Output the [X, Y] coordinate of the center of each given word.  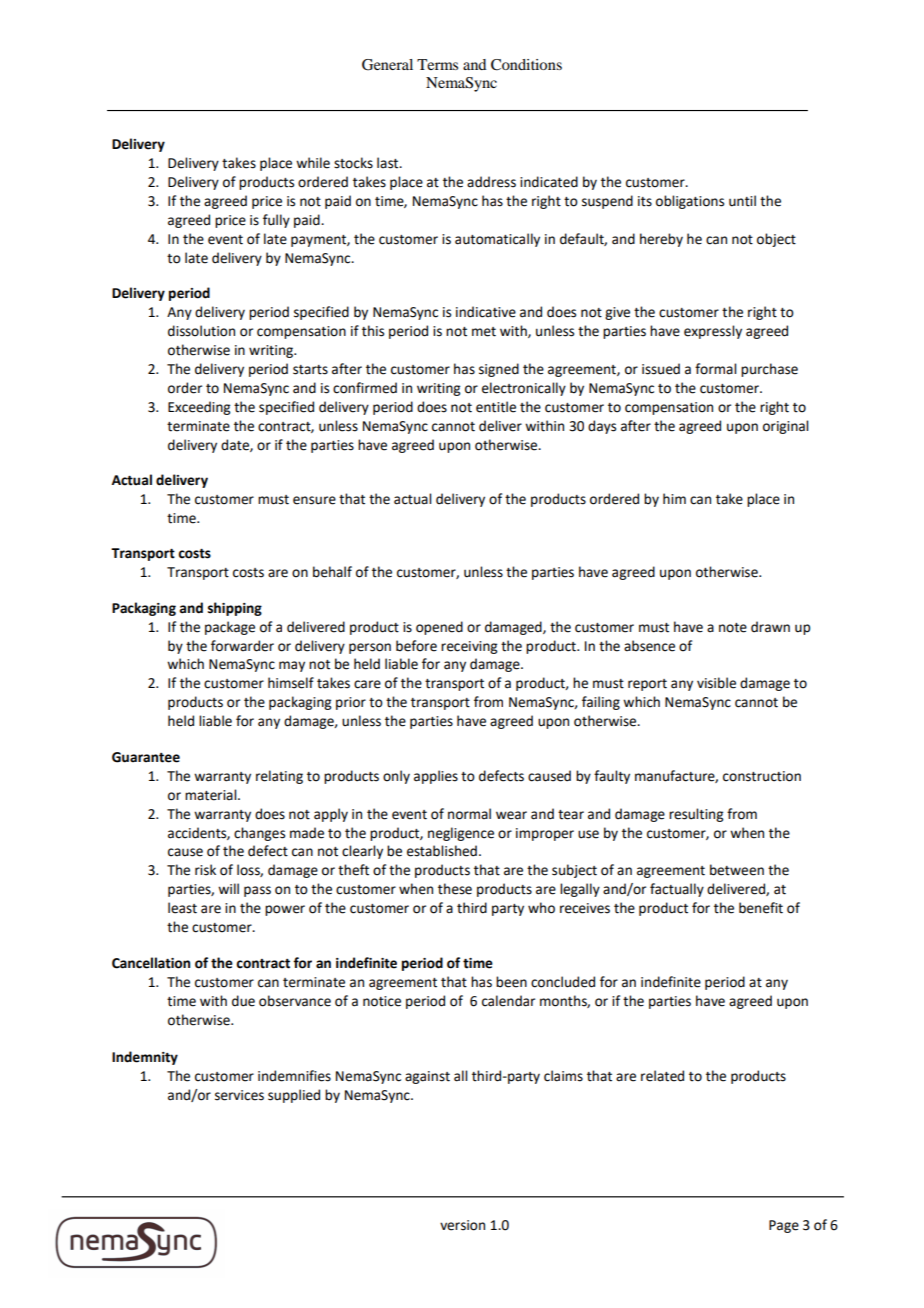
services [239, 1095]
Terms [437, 64]
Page [784, 1226]
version [462, 1225]
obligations [690, 202]
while [313, 163]
